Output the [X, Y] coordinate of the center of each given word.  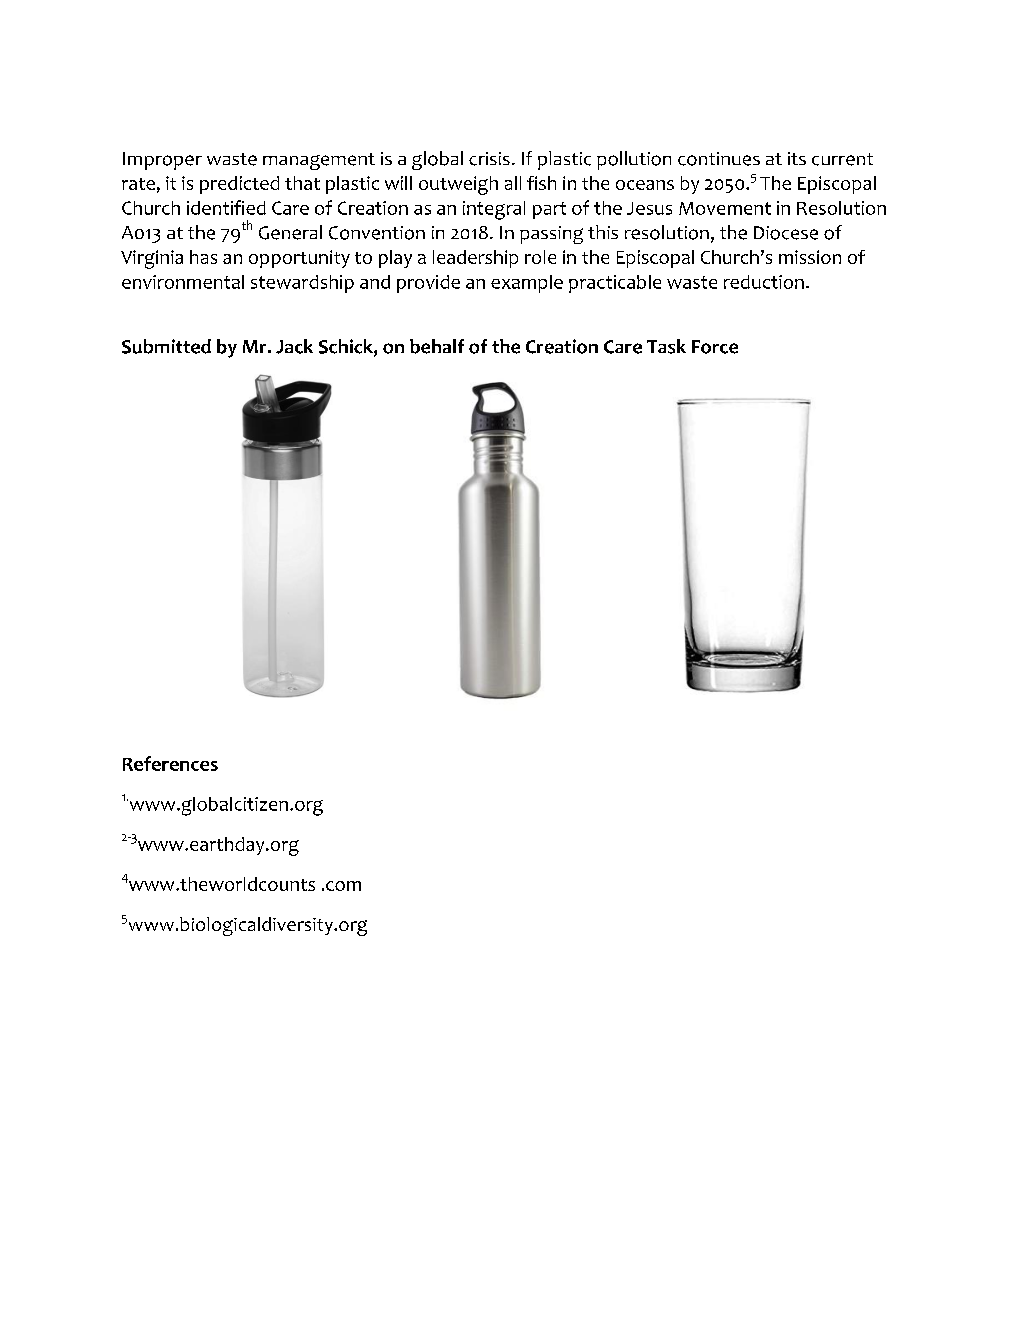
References [170, 763]
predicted [239, 185]
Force [715, 347]
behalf [437, 346]
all [513, 183]
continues [719, 159]
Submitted [166, 346]
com [343, 886]
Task [666, 346]
